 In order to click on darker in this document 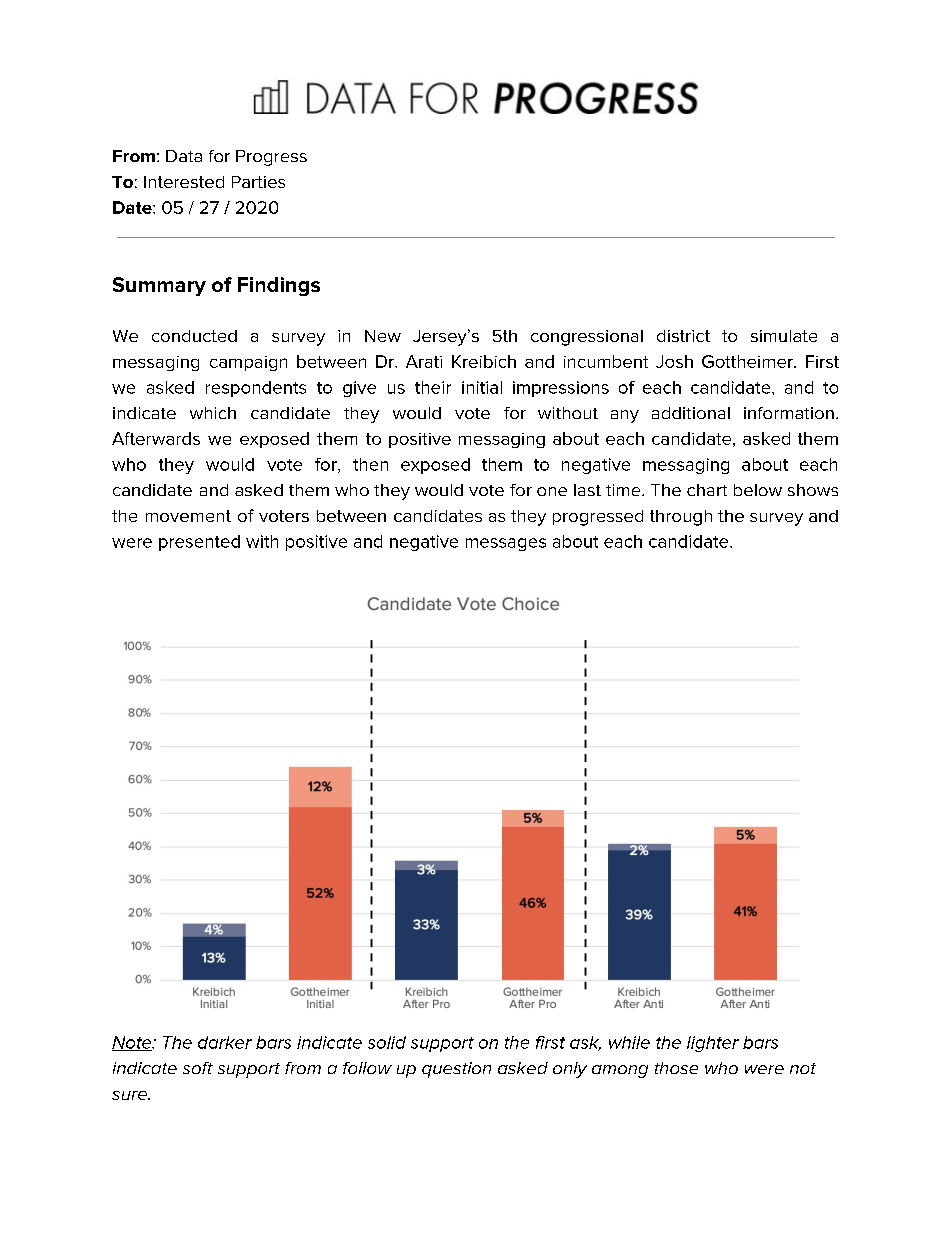, I will do `click(225, 1042)`.
